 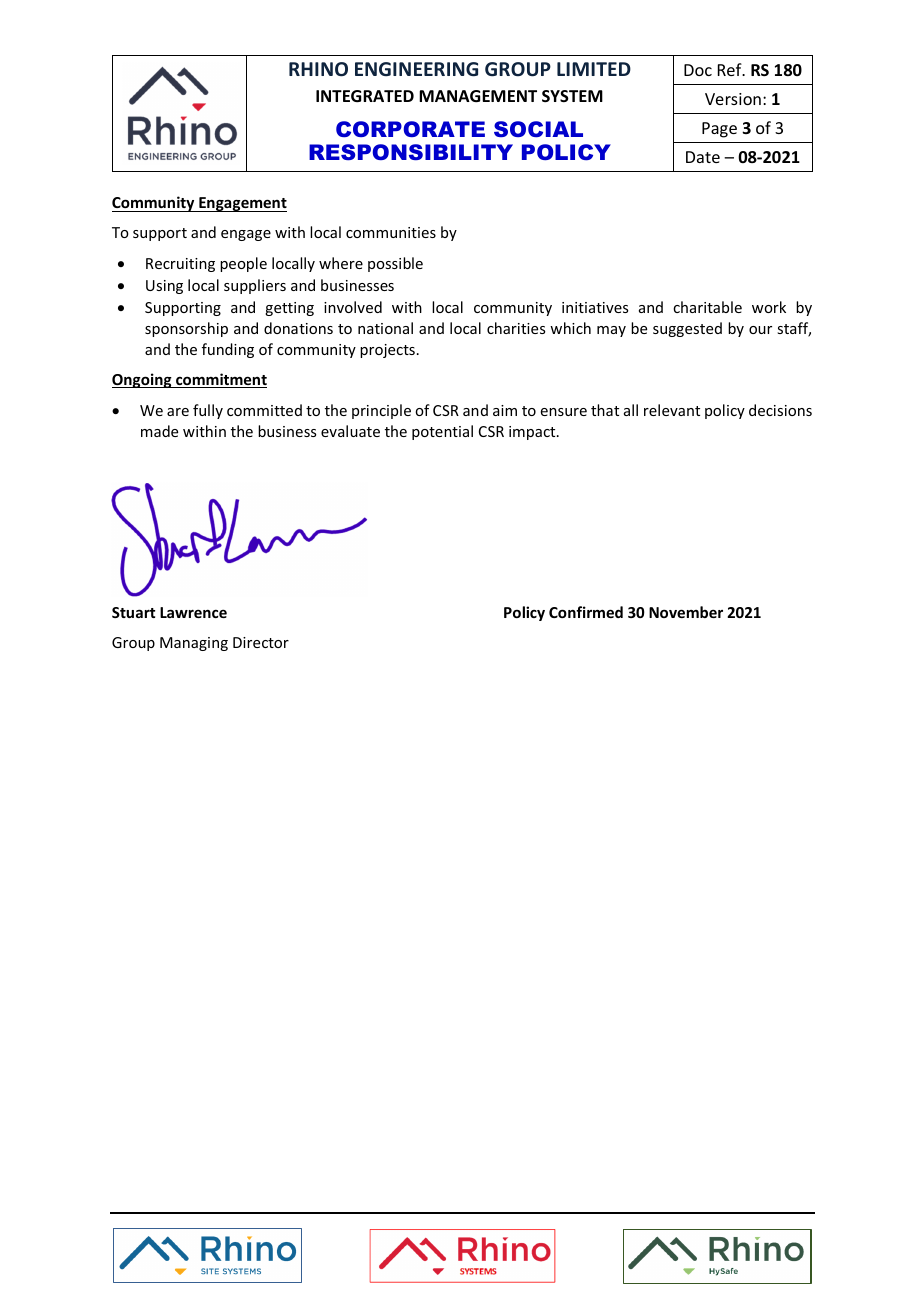 What do you see at coordinates (387, 351) in the screenshot?
I see `projects` at bounding box center [387, 351].
